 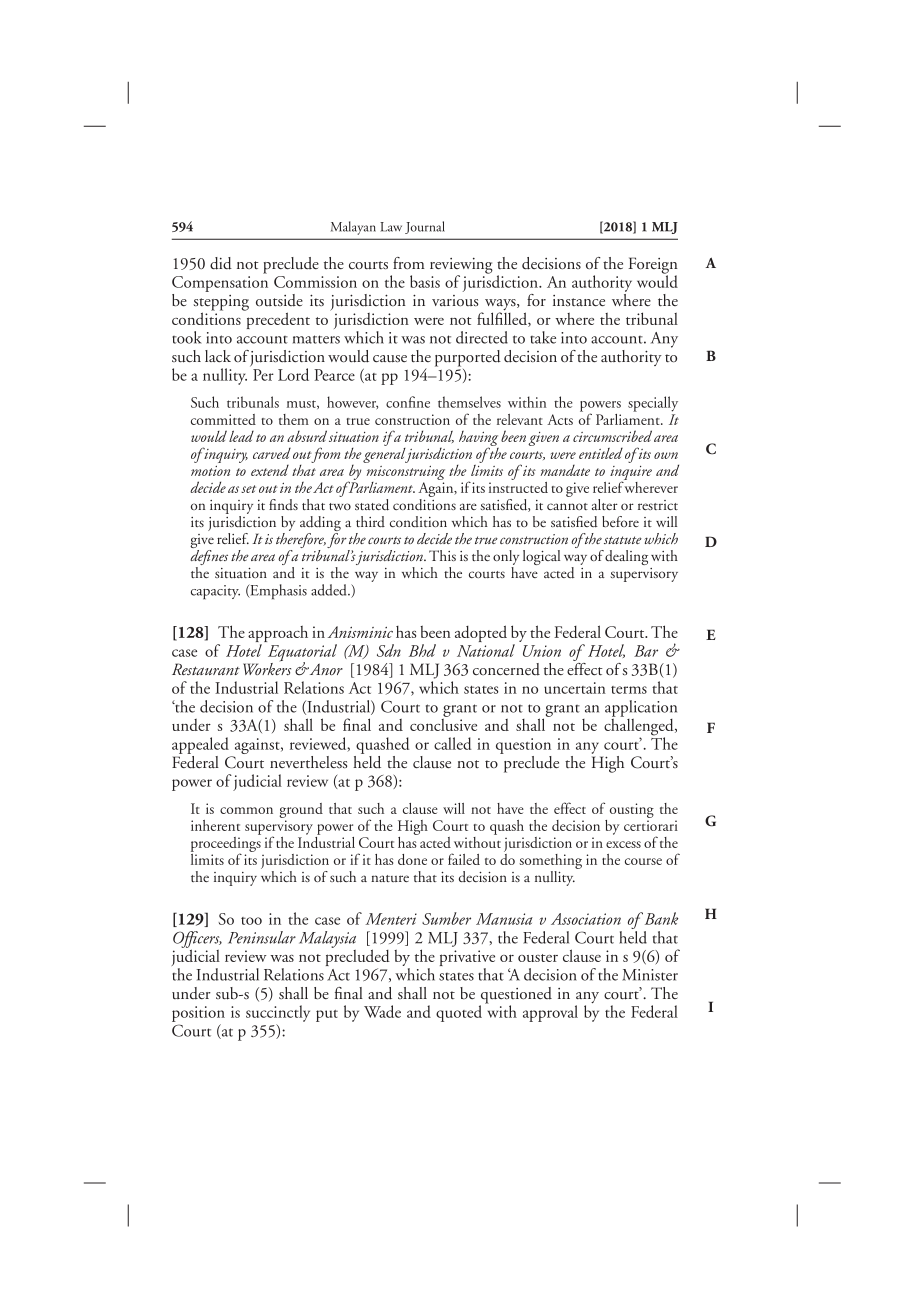 What do you see at coordinates (452, 743) in the document?
I see `called` at bounding box center [452, 743].
